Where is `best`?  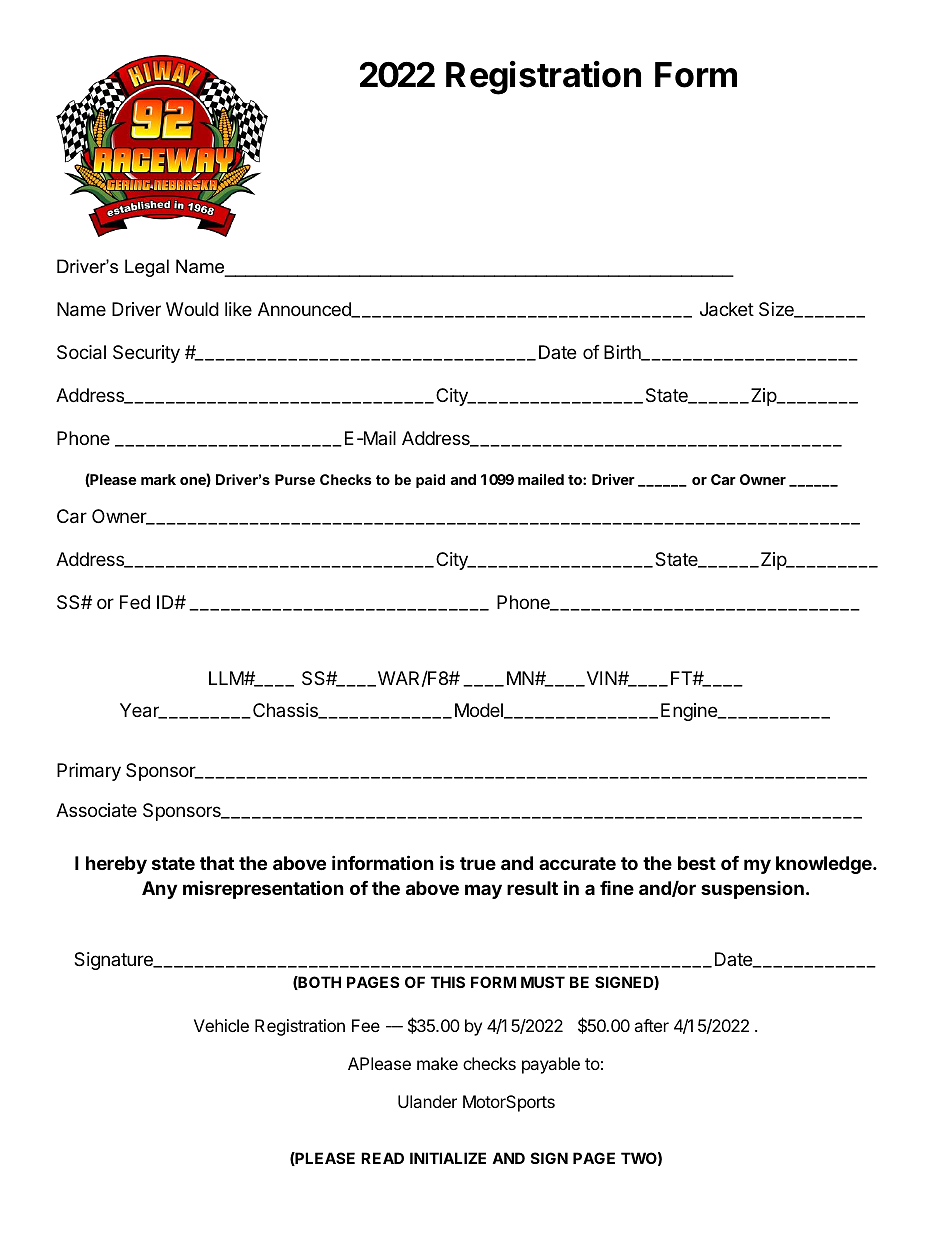 best is located at coordinates (697, 863).
